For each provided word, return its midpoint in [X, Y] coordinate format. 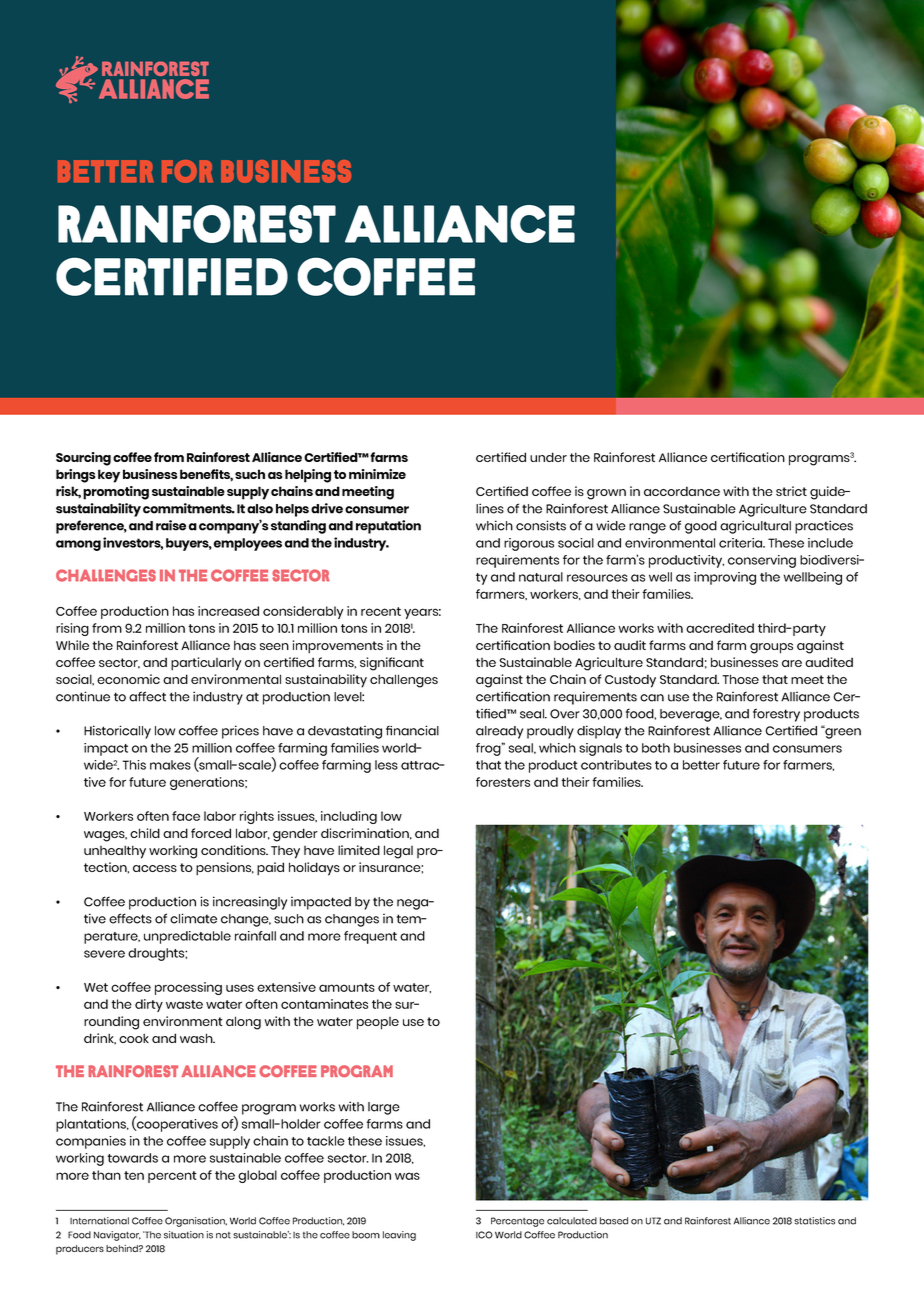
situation [184, 1235]
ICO [484, 1235]
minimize [377, 474]
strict [791, 491]
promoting [116, 493]
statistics [814, 1221]
